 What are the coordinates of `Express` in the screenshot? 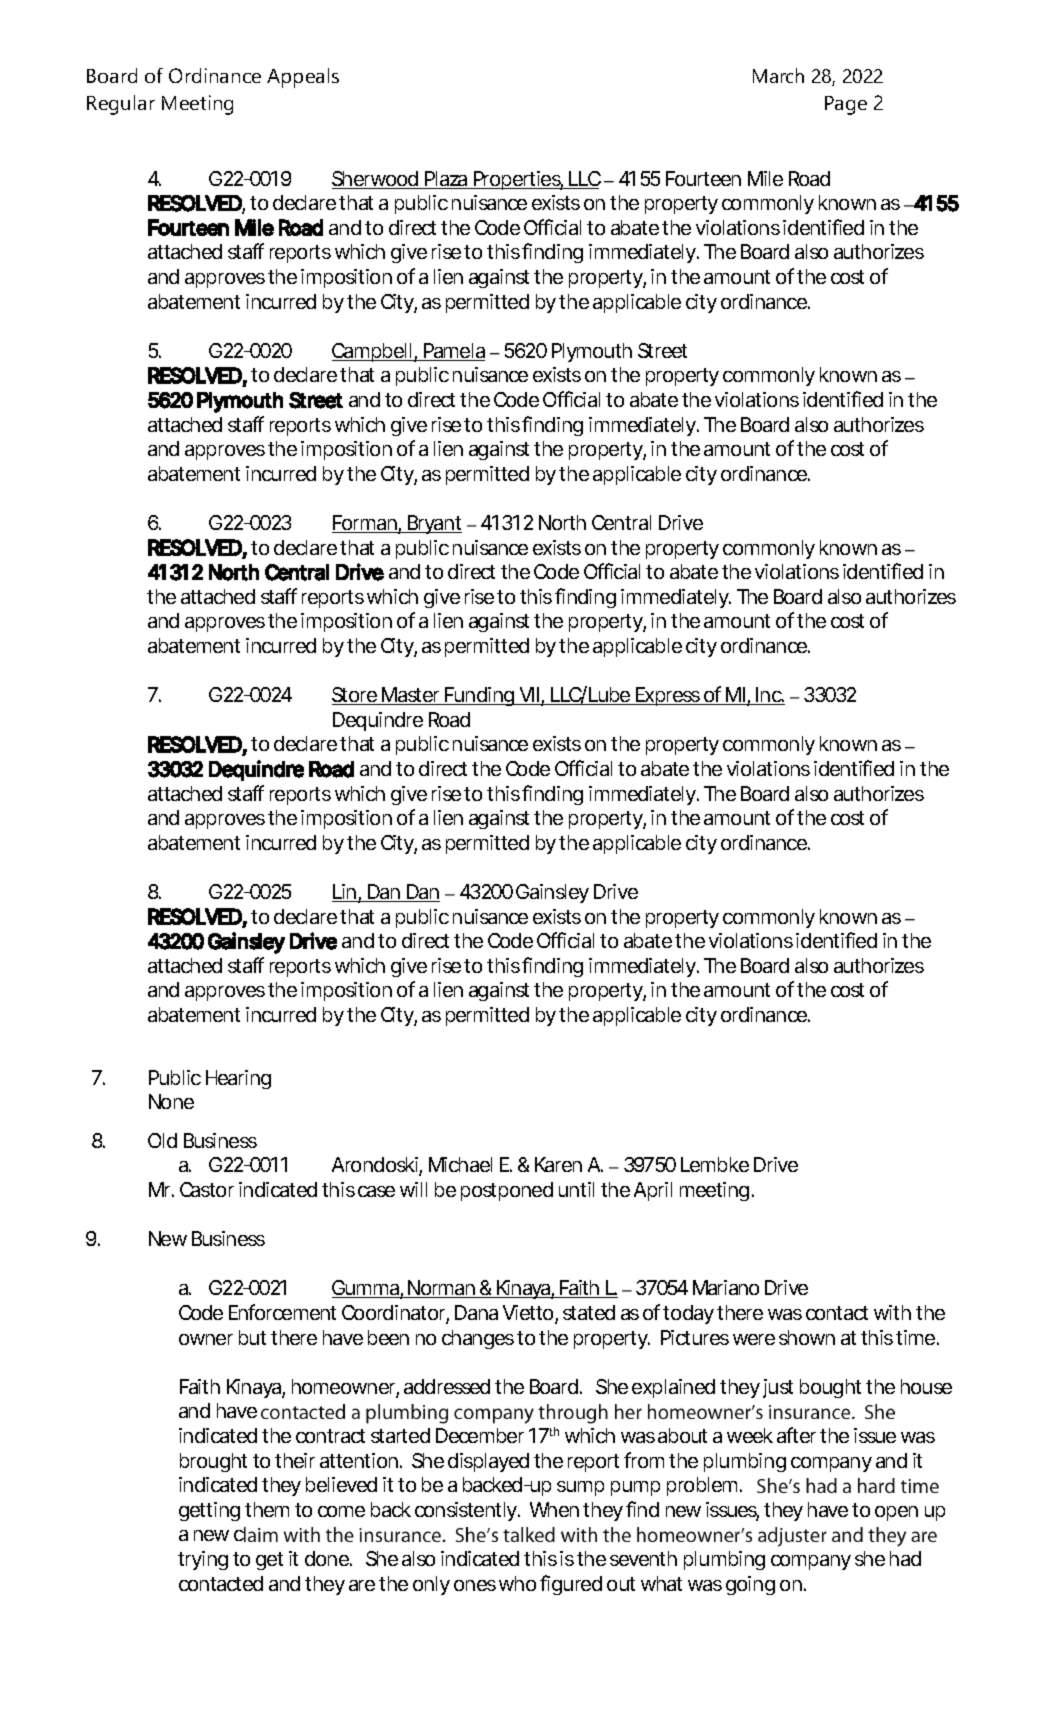 It's located at (668, 696).
